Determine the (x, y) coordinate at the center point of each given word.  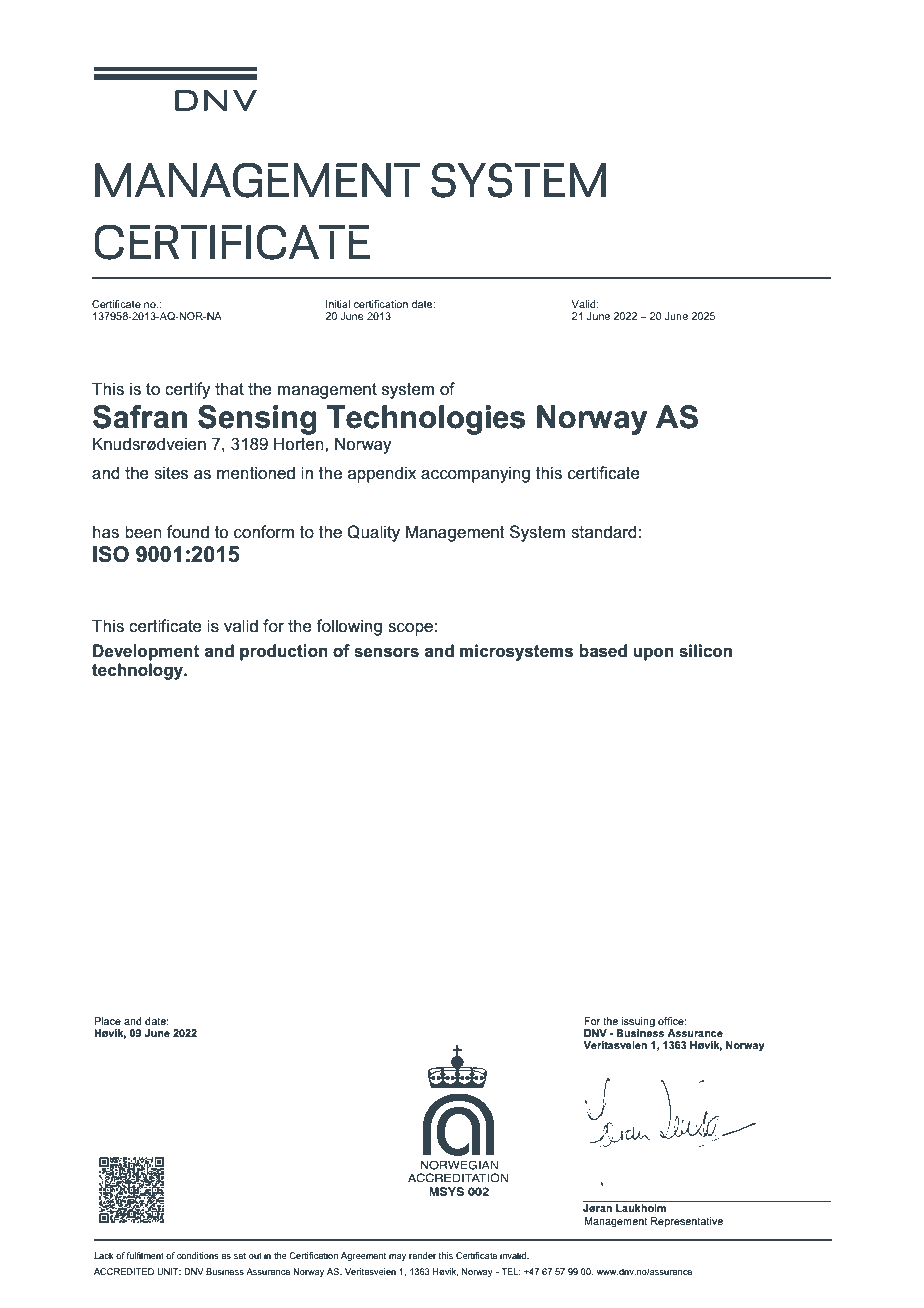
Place (107, 1021)
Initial (338, 304)
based (603, 651)
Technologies (426, 420)
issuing (638, 1022)
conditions (198, 1255)
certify (188, 390)
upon (653, 654)
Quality (373, 533)
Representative (687, 1222)
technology (139, 671)
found (188, 532)
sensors (386, 652)
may (397, 1257)
